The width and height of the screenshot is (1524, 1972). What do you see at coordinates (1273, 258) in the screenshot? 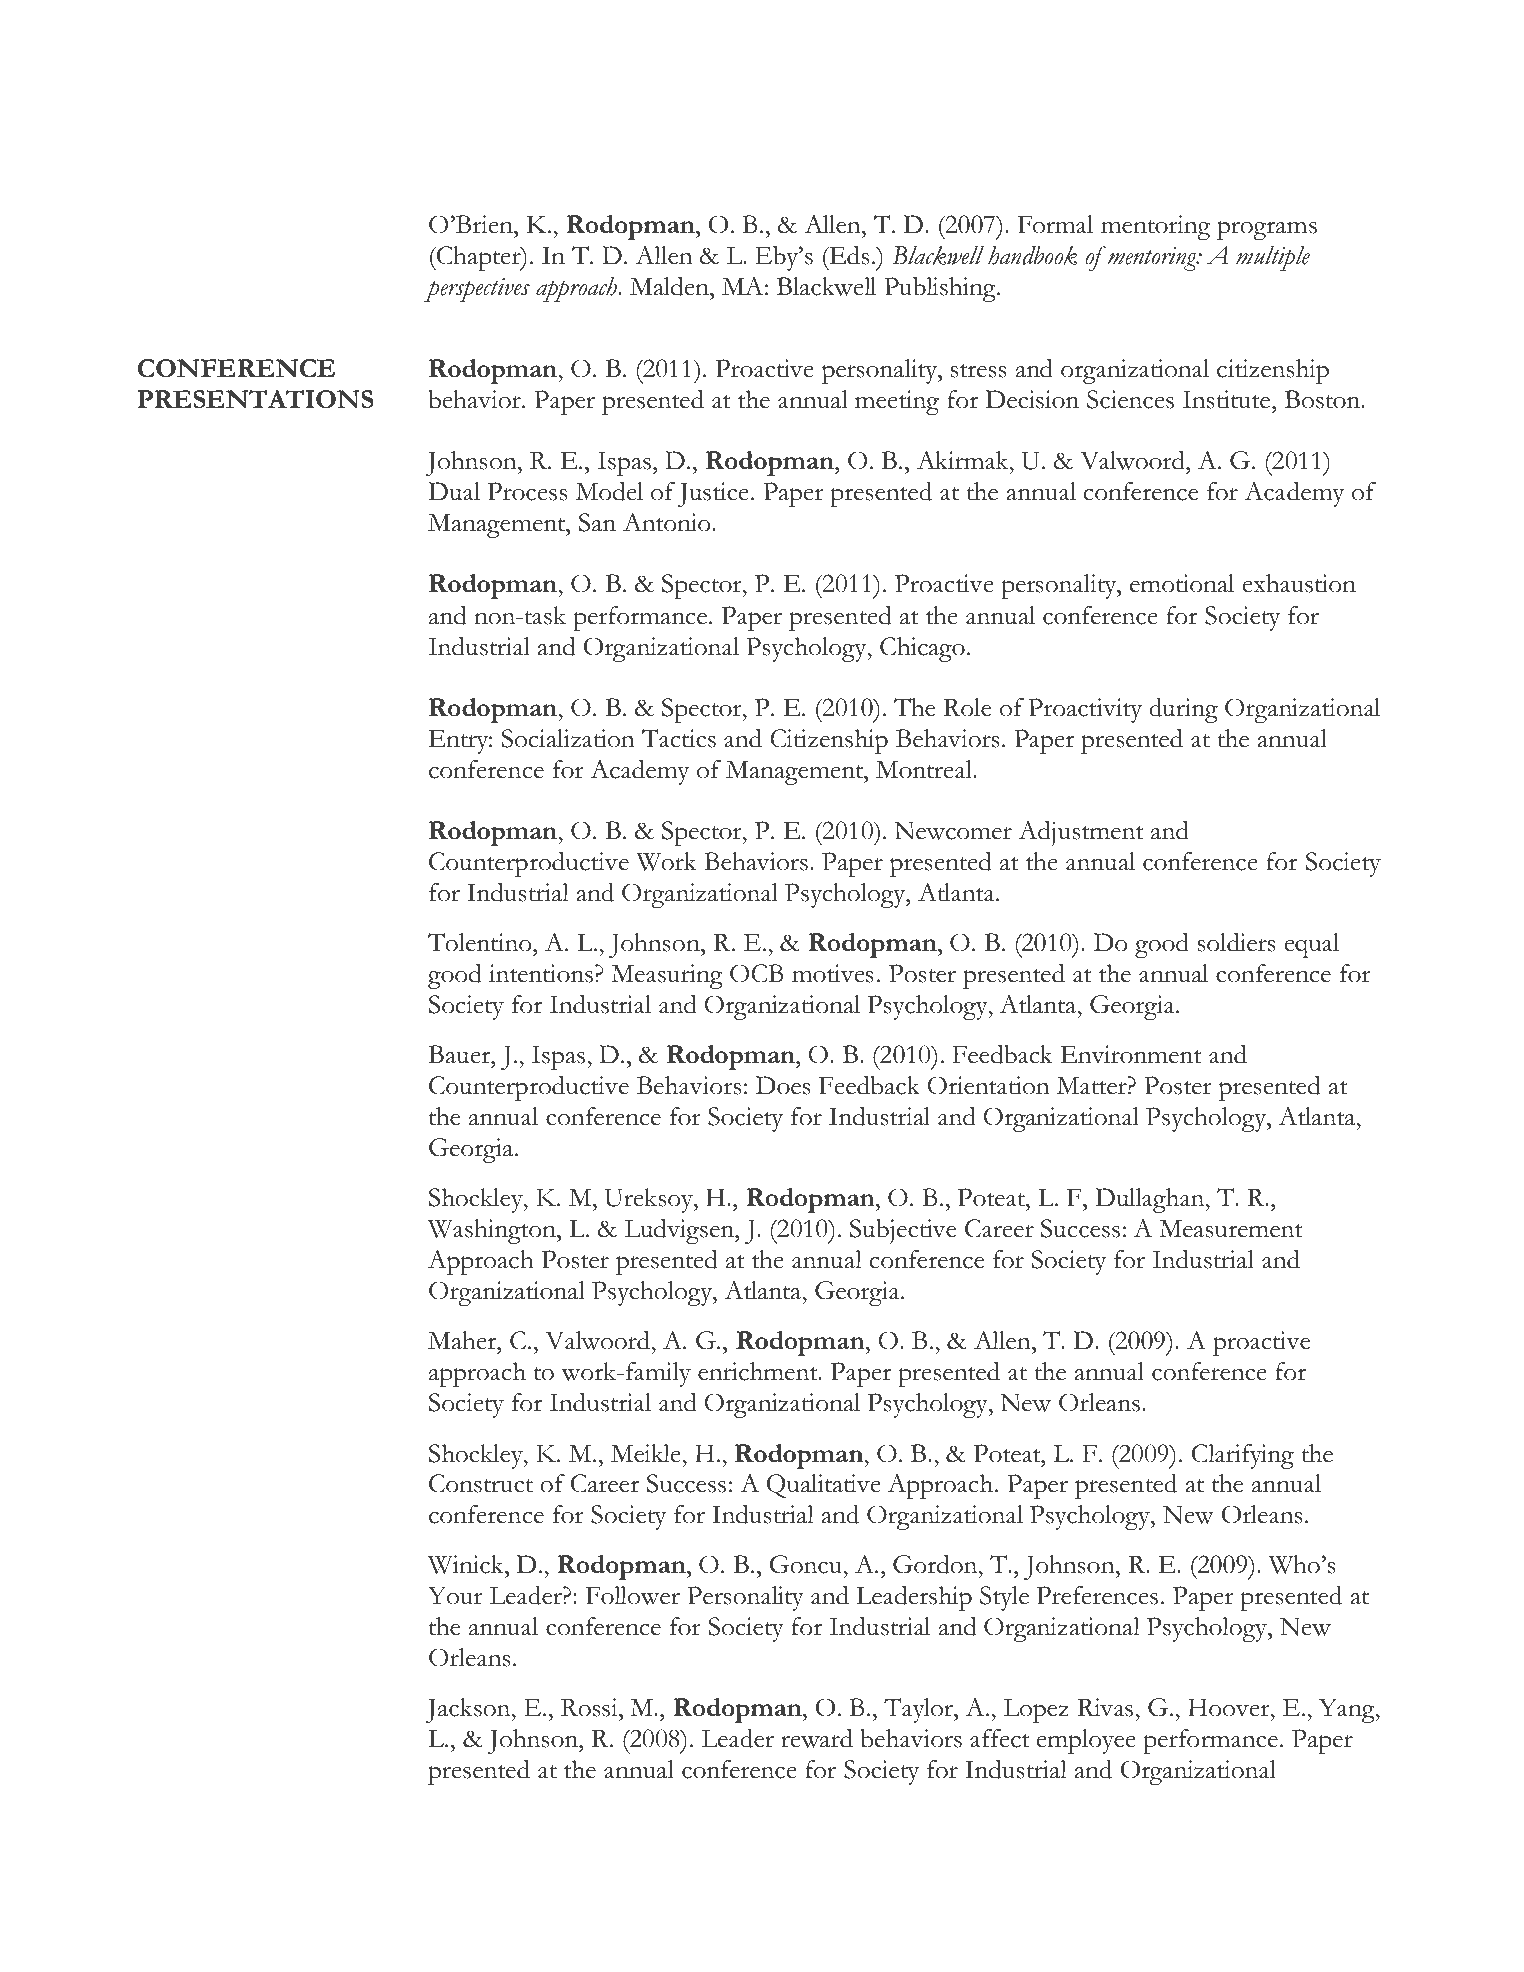
I see `multiple` at bounding box center [1273, 258].
